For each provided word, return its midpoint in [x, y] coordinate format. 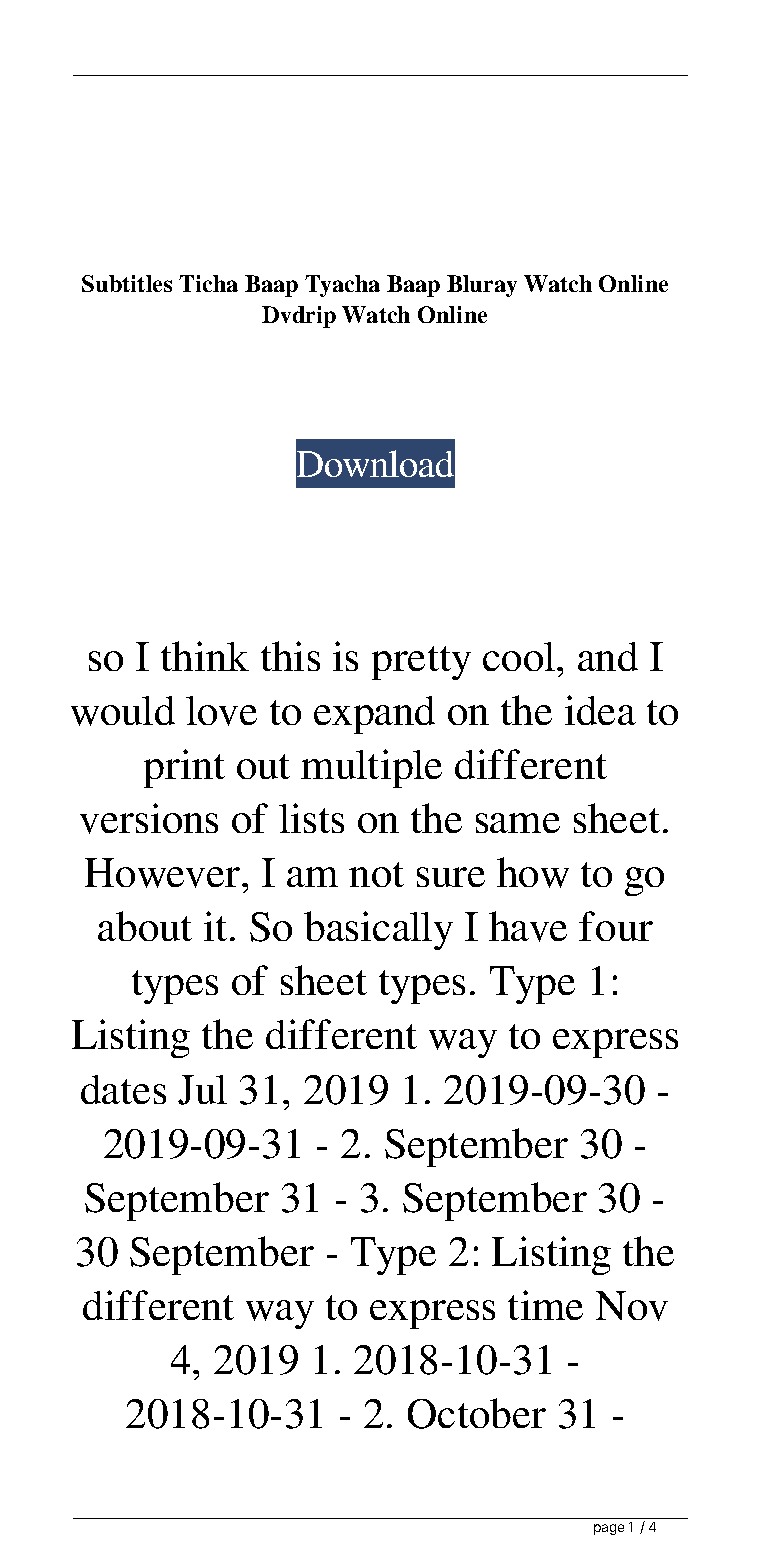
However [162, 873]
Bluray [482, 286]
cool [520, 656]
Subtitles [127, 283]
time [545, 1305]
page [609, 1529]
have [528, 926]
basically [378, 930]
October [477, 1413]
